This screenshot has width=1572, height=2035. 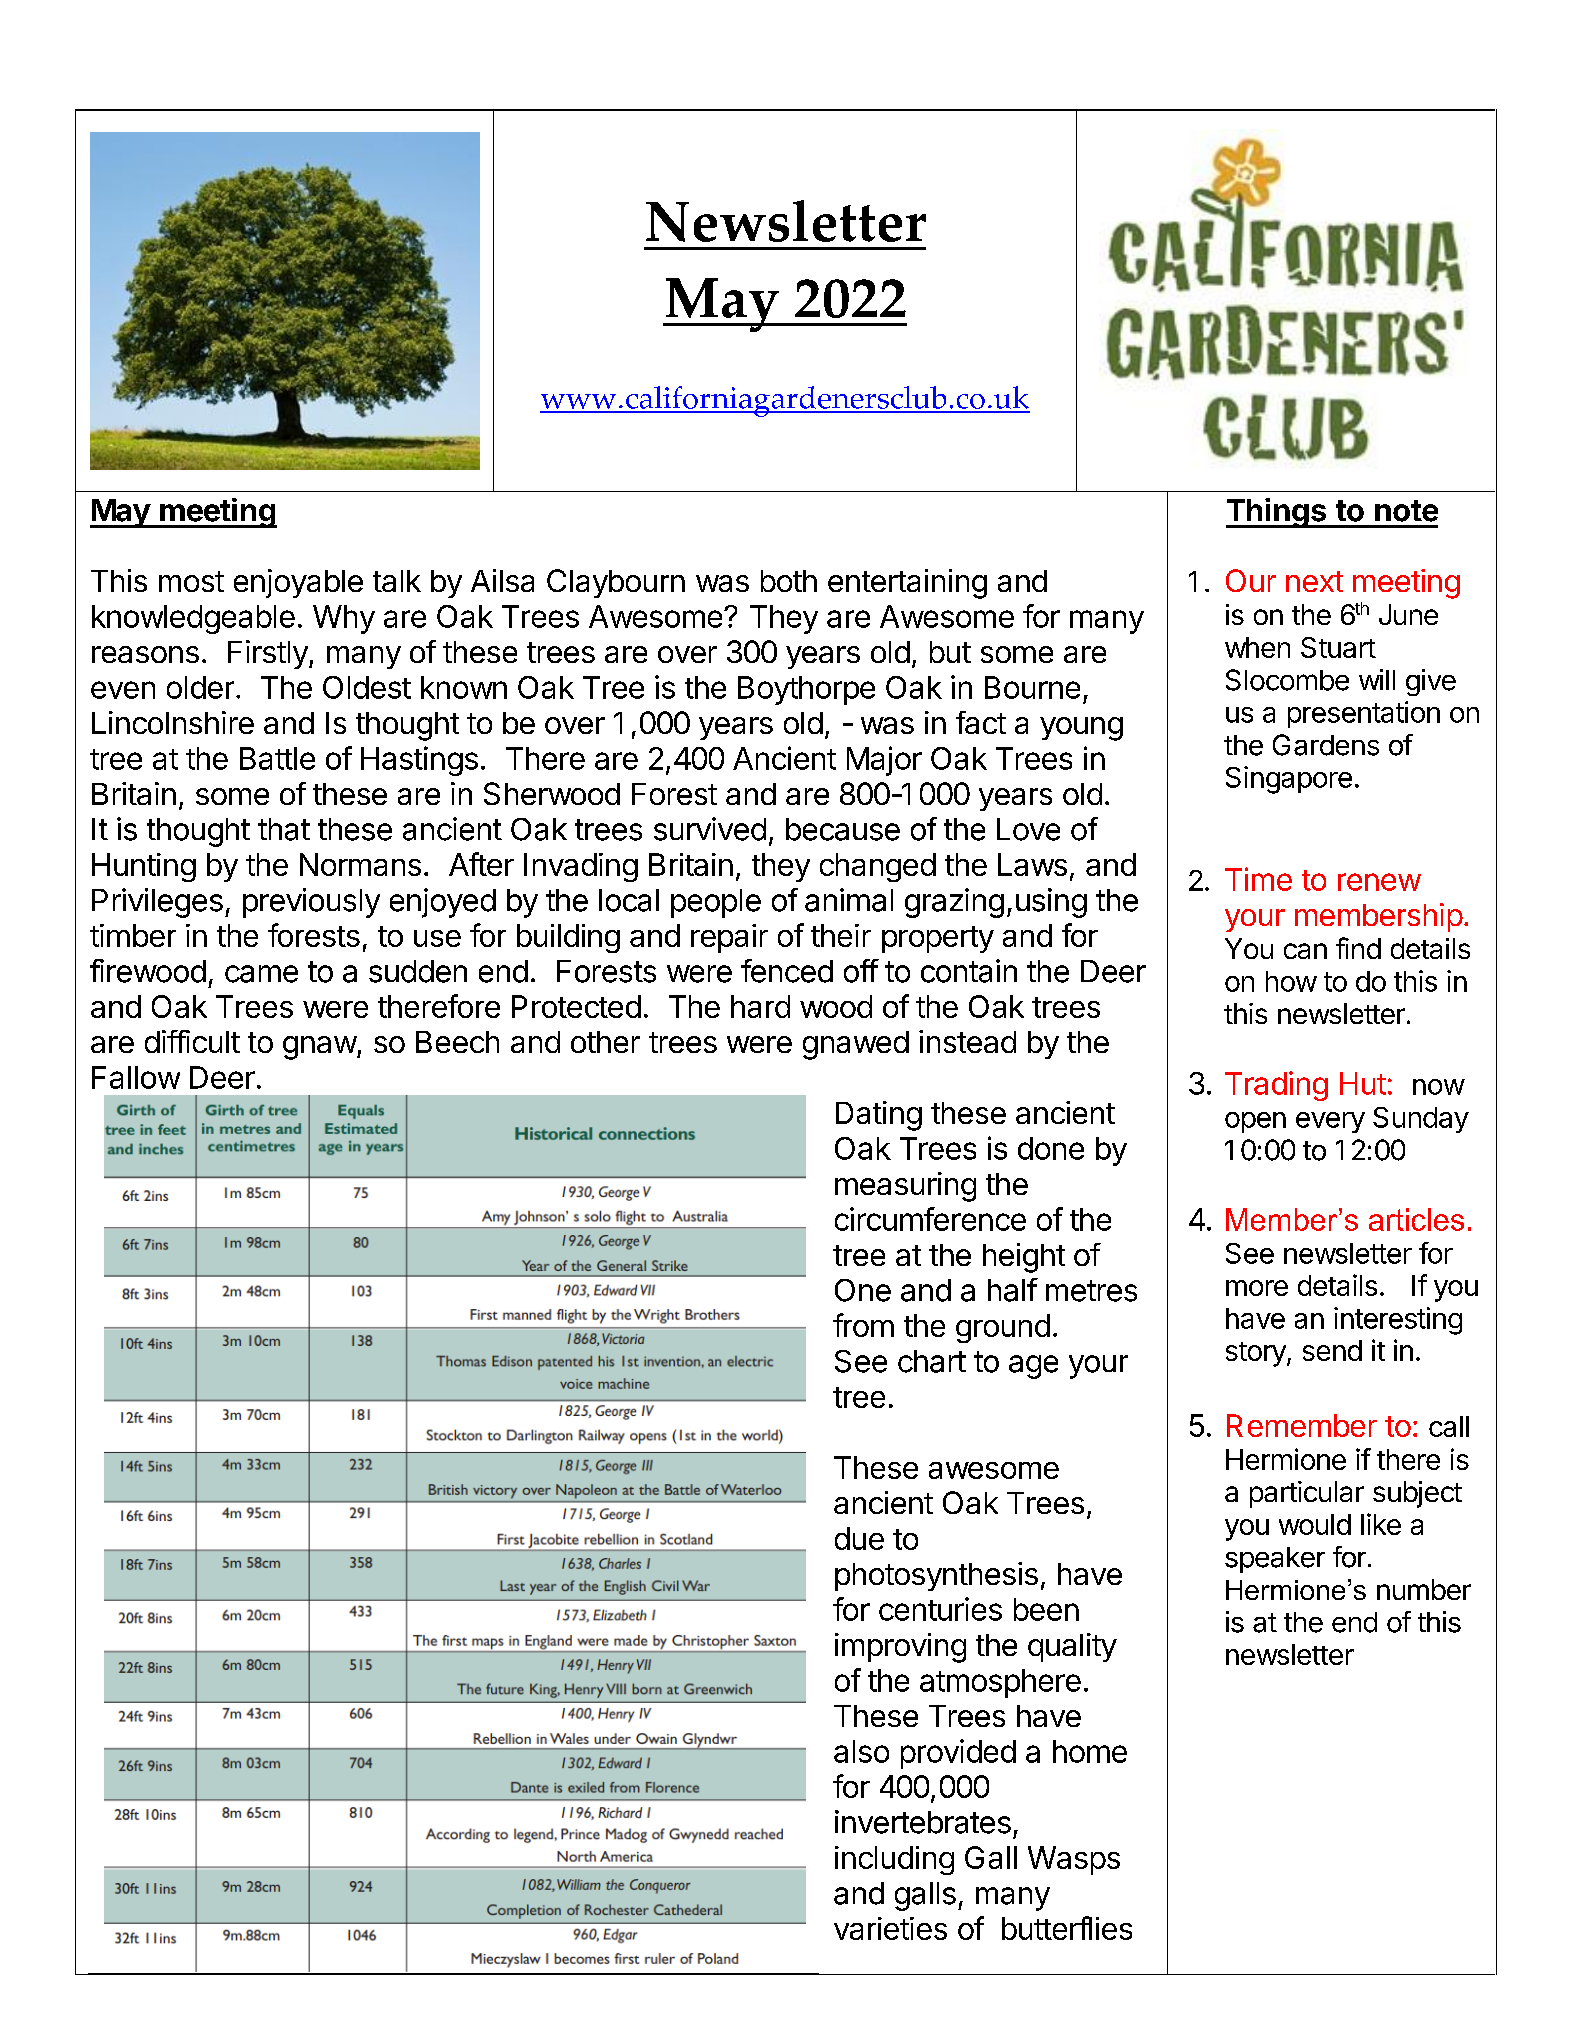 I want to click on chart, so click(x=932, y=1361).
